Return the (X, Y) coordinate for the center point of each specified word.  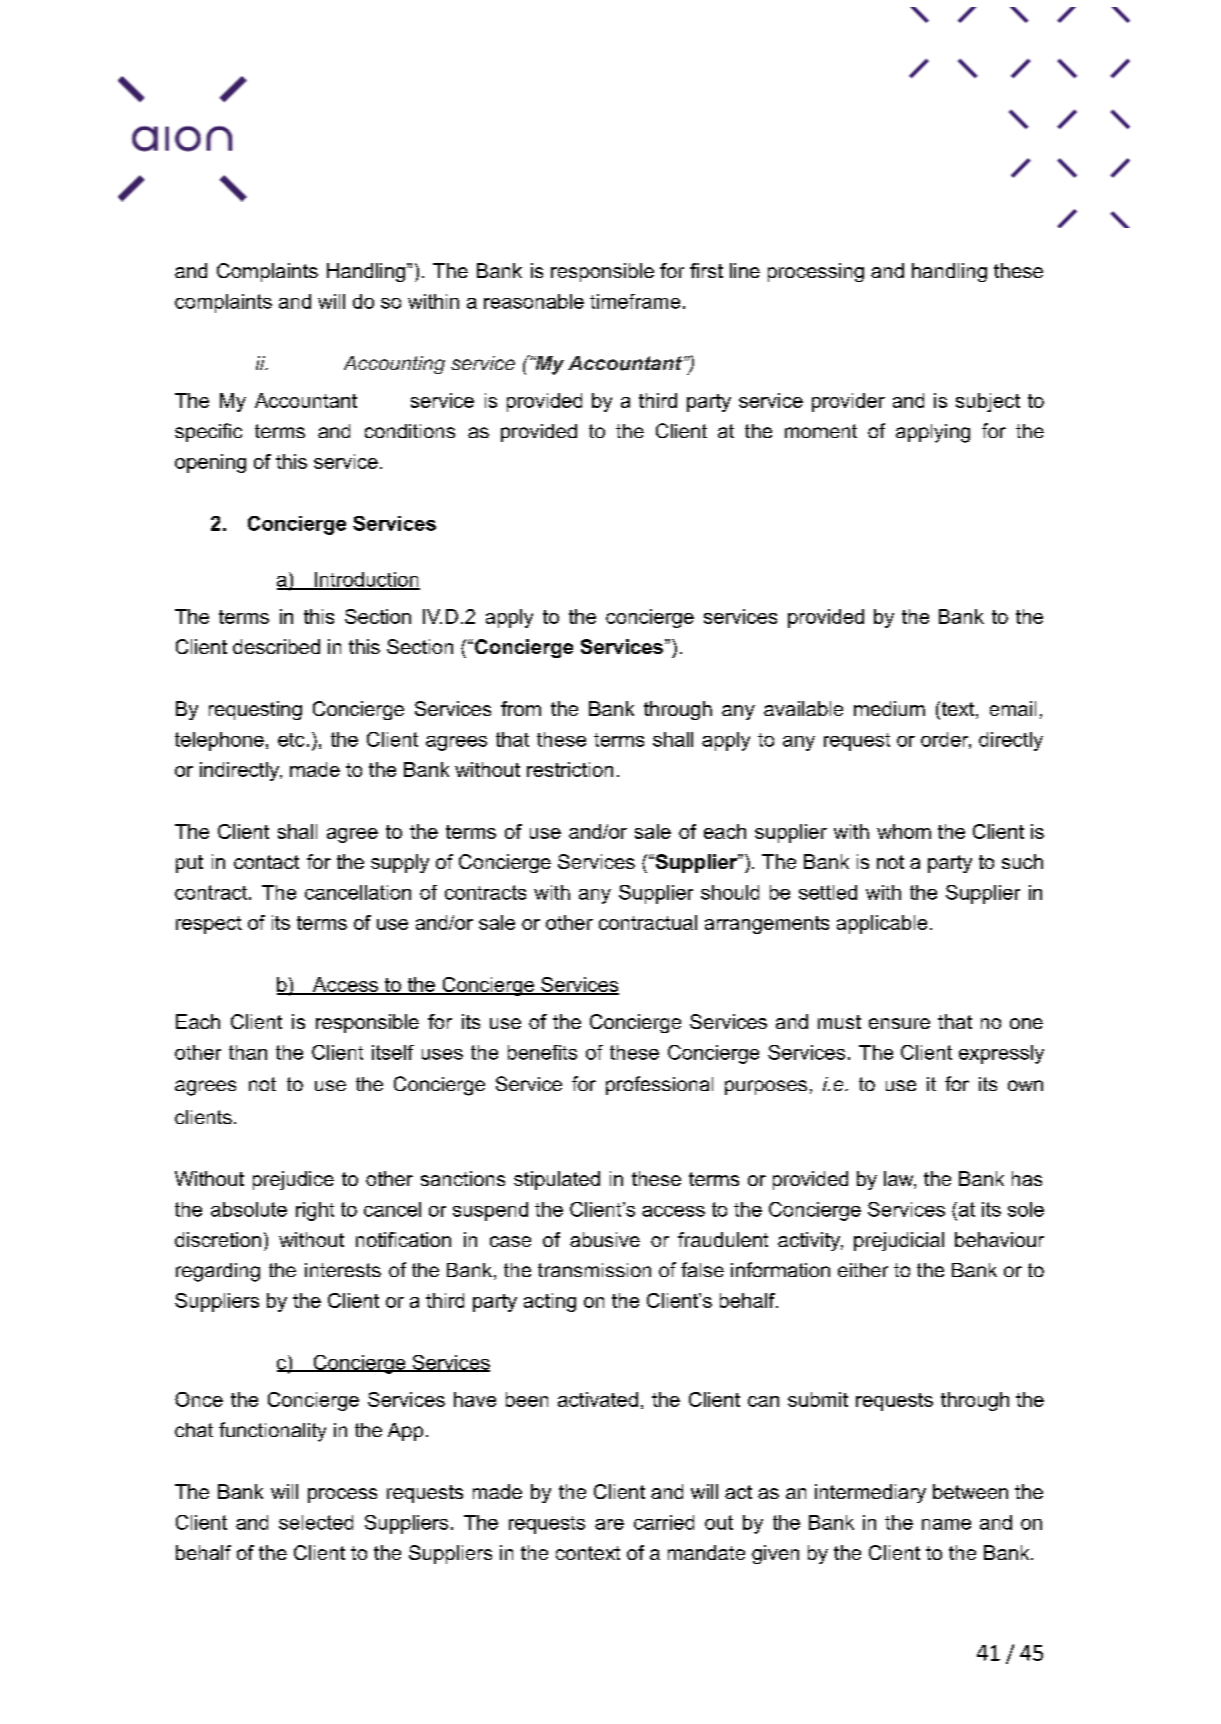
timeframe (635, 301)
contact (266, 862)
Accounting (394, 365)
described (276, 646)
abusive (605, 1239)
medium (889, 708)
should (730, 892)
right (315, 1211)
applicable (882, 924)
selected (316, 1522)
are (609, 1524)
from (521, 708)
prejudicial (899, 1241)
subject (988, 402)
